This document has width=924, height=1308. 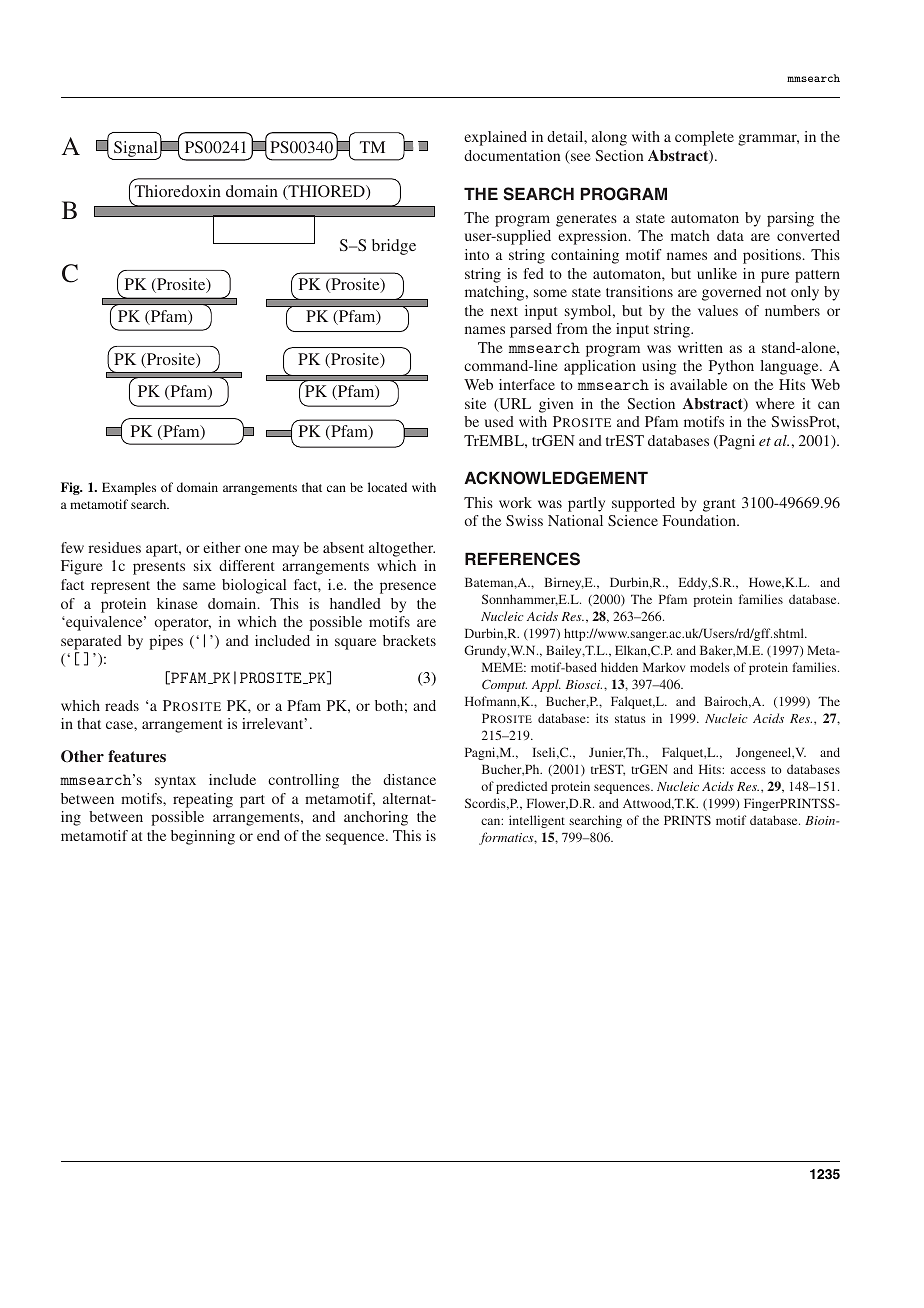 What do you see at coordinates (719, 505) in the document?
I see `grant` at bounding box center [719, 505].
